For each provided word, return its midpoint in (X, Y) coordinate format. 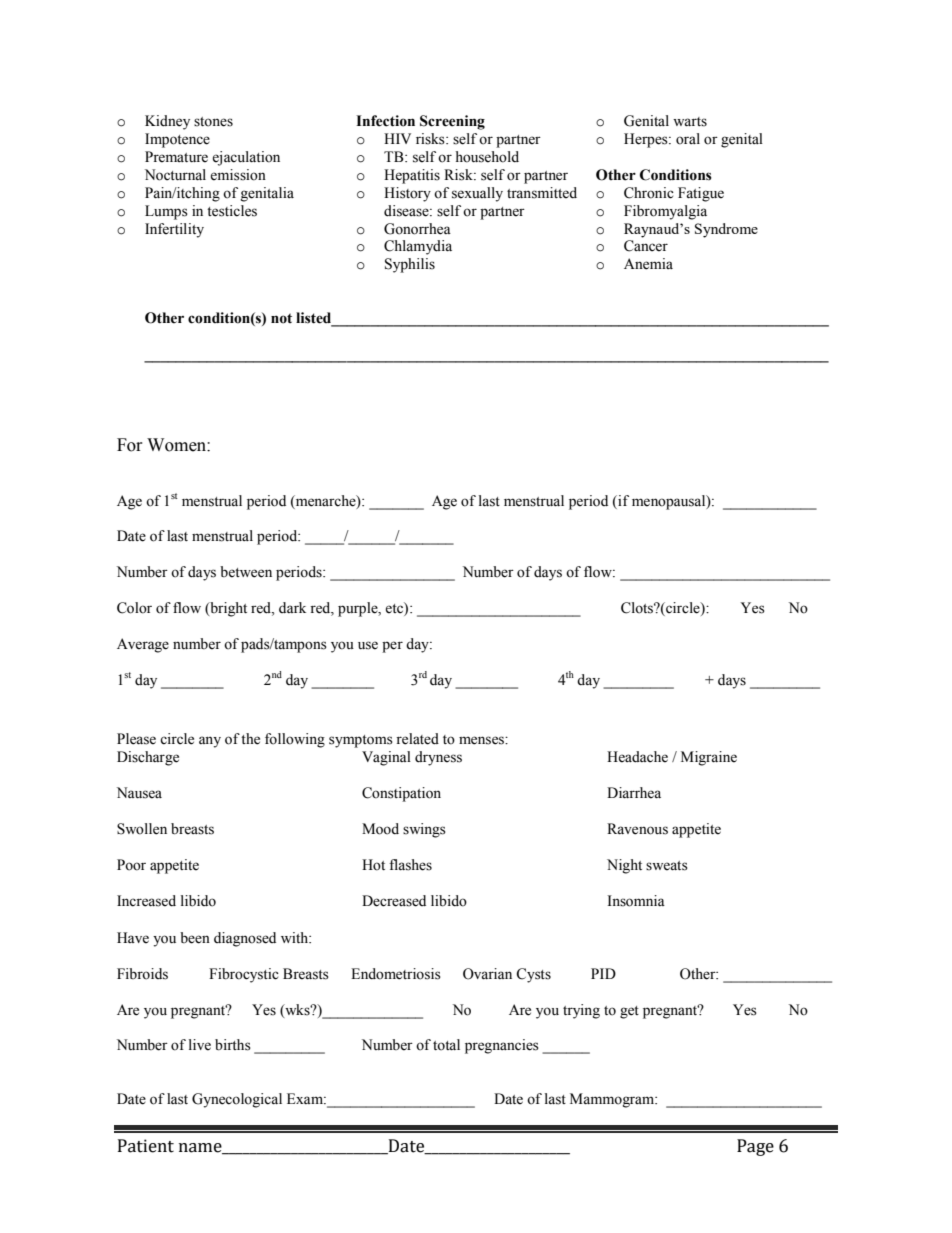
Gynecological (237, 1100)
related (417, 739)
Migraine (709, 758)
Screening (452, 122)
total (446, 1045)
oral (688, 139)
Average (143, 645)
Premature (176, 157)
